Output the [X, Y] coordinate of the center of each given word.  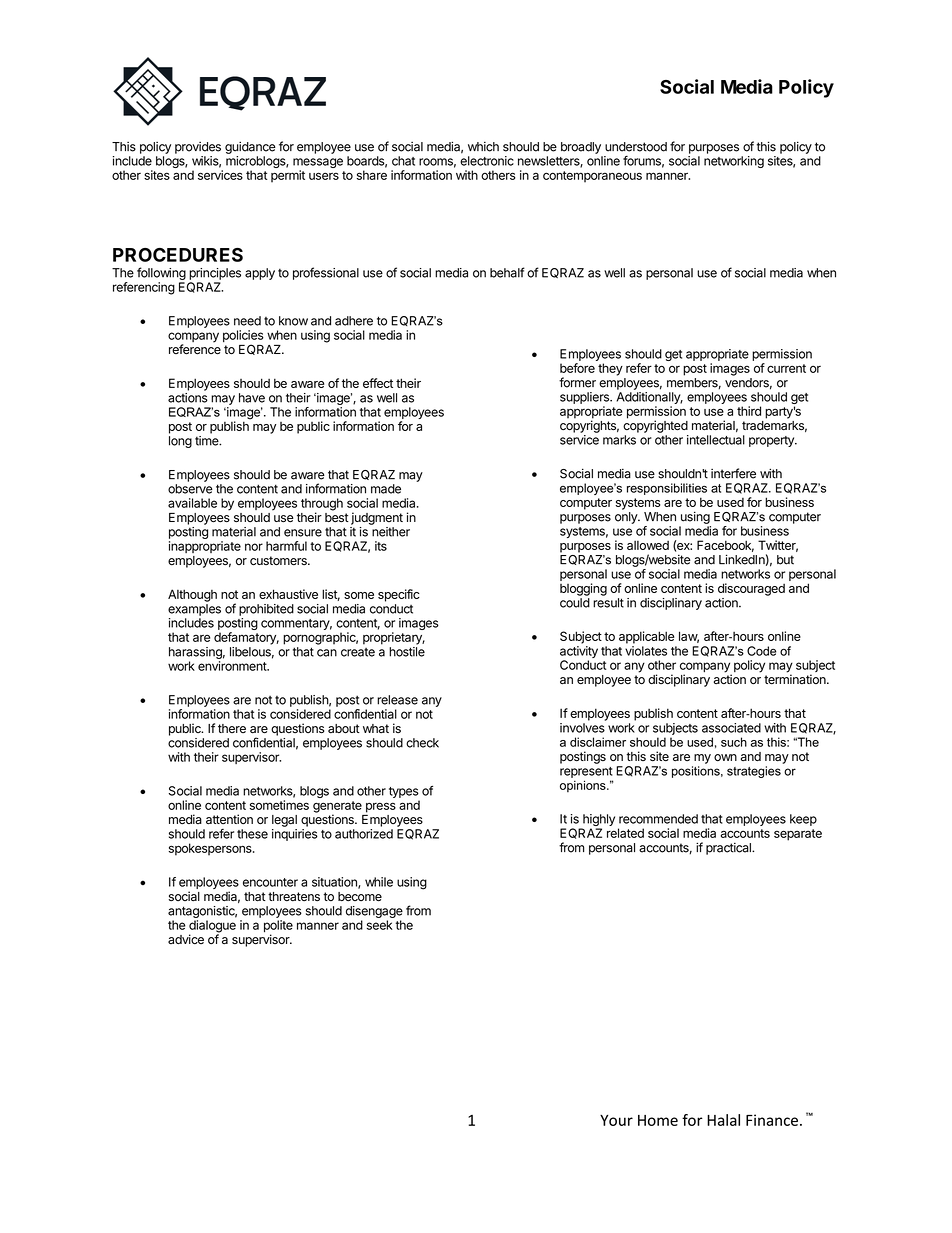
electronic [487, 161]
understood [636, 147]
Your [616, 1120]
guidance [250, 147]
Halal [723, 1120]
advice [186, 939]
